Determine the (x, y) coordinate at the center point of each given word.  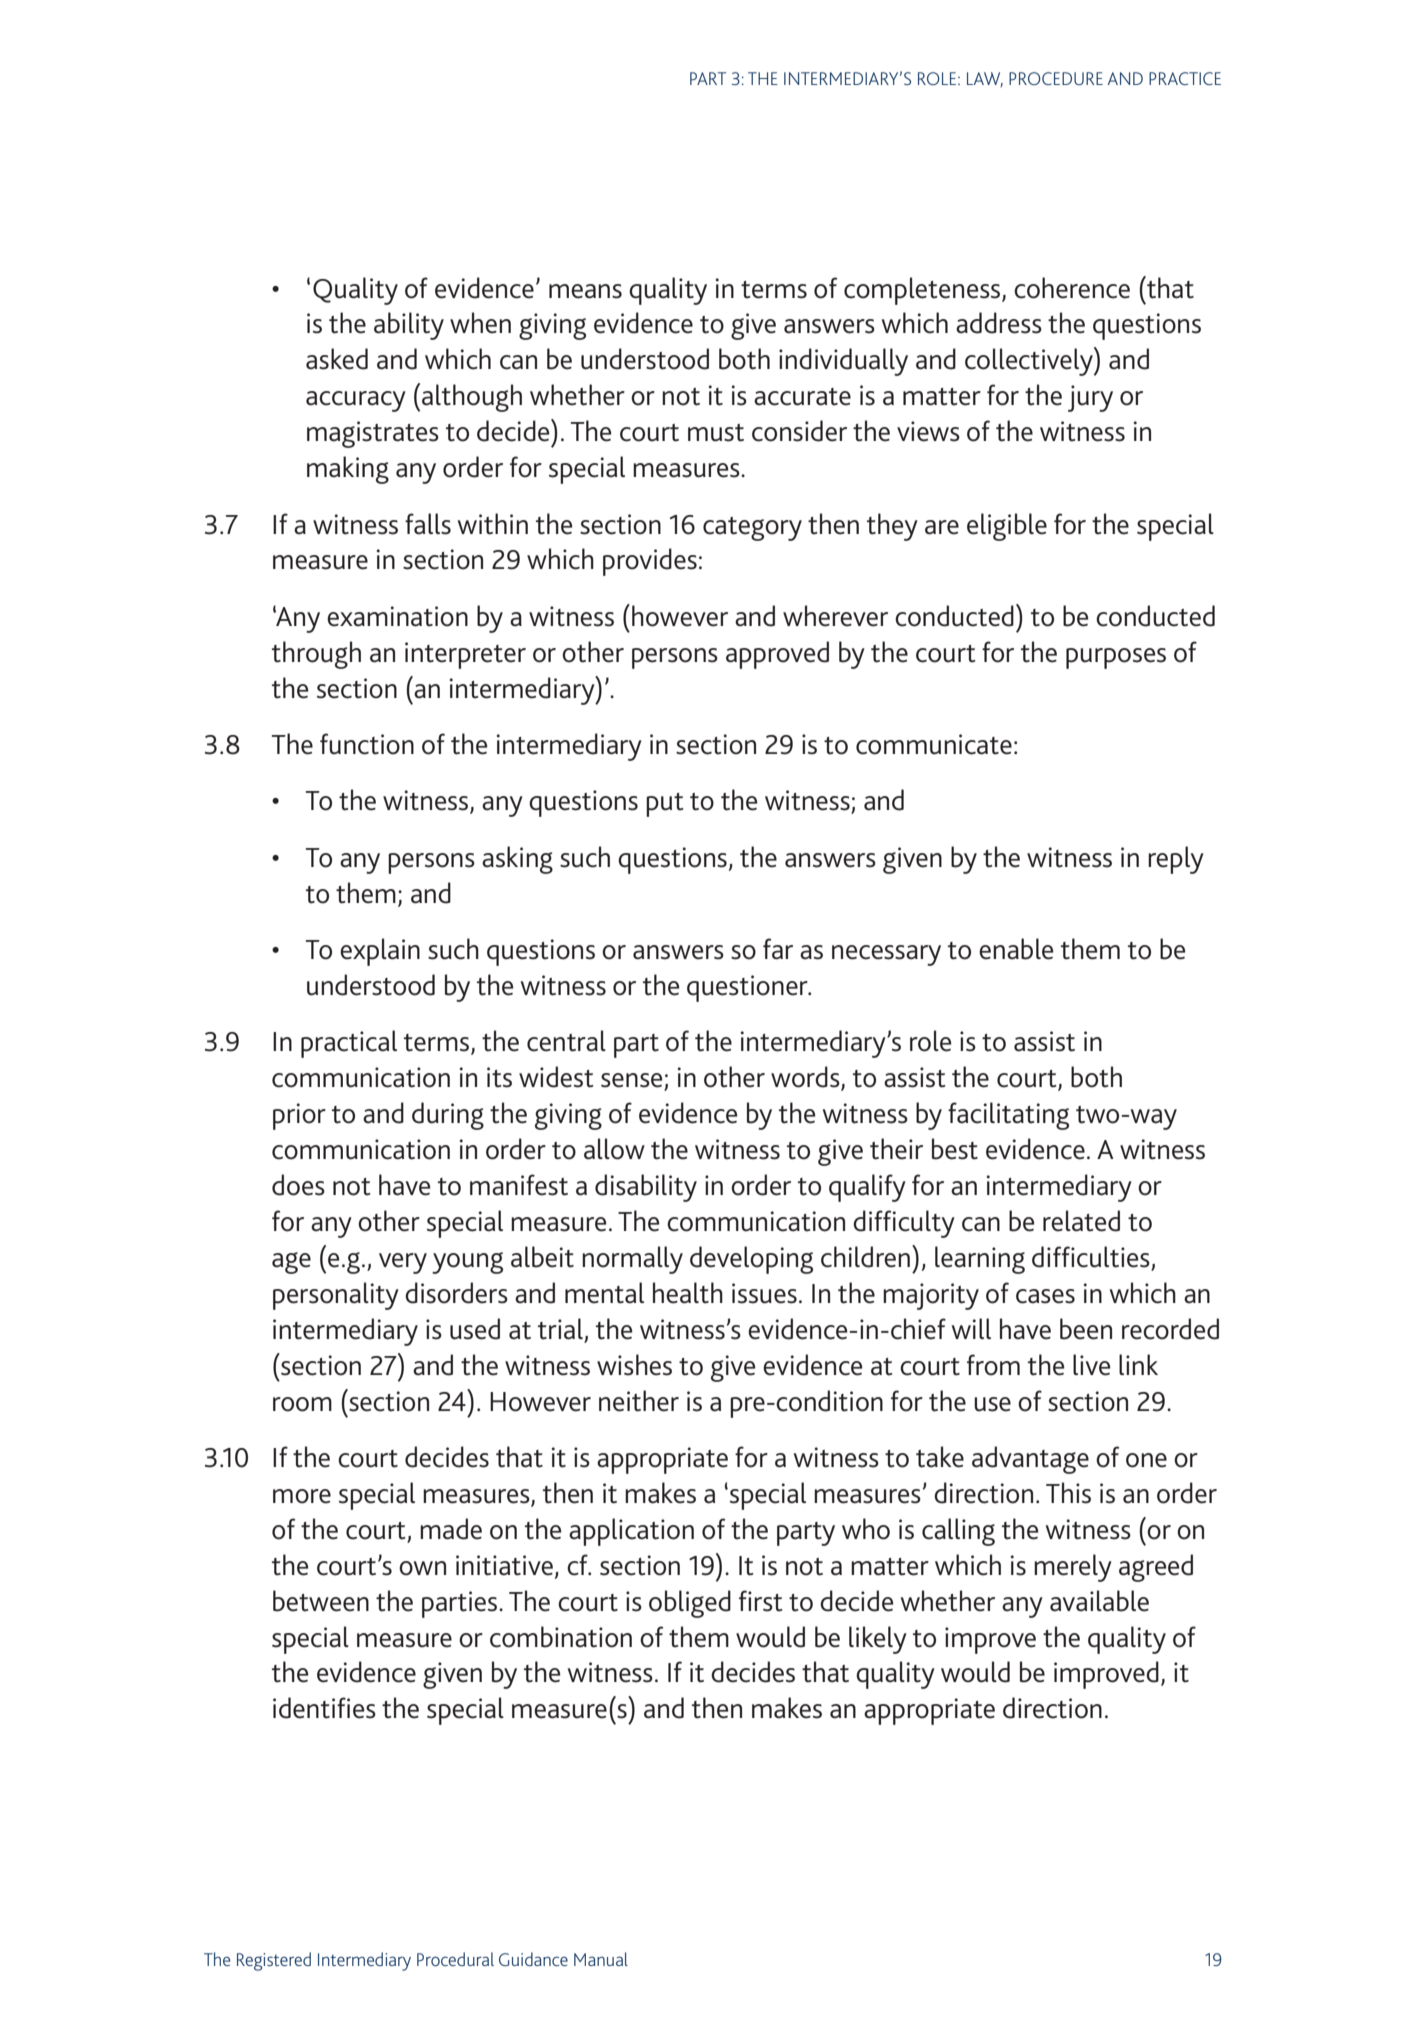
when (480, 323)
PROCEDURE (1056, 78)
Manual (601, 1959)
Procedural (455, 1959)
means (585, 291)
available (1099, 1601)
